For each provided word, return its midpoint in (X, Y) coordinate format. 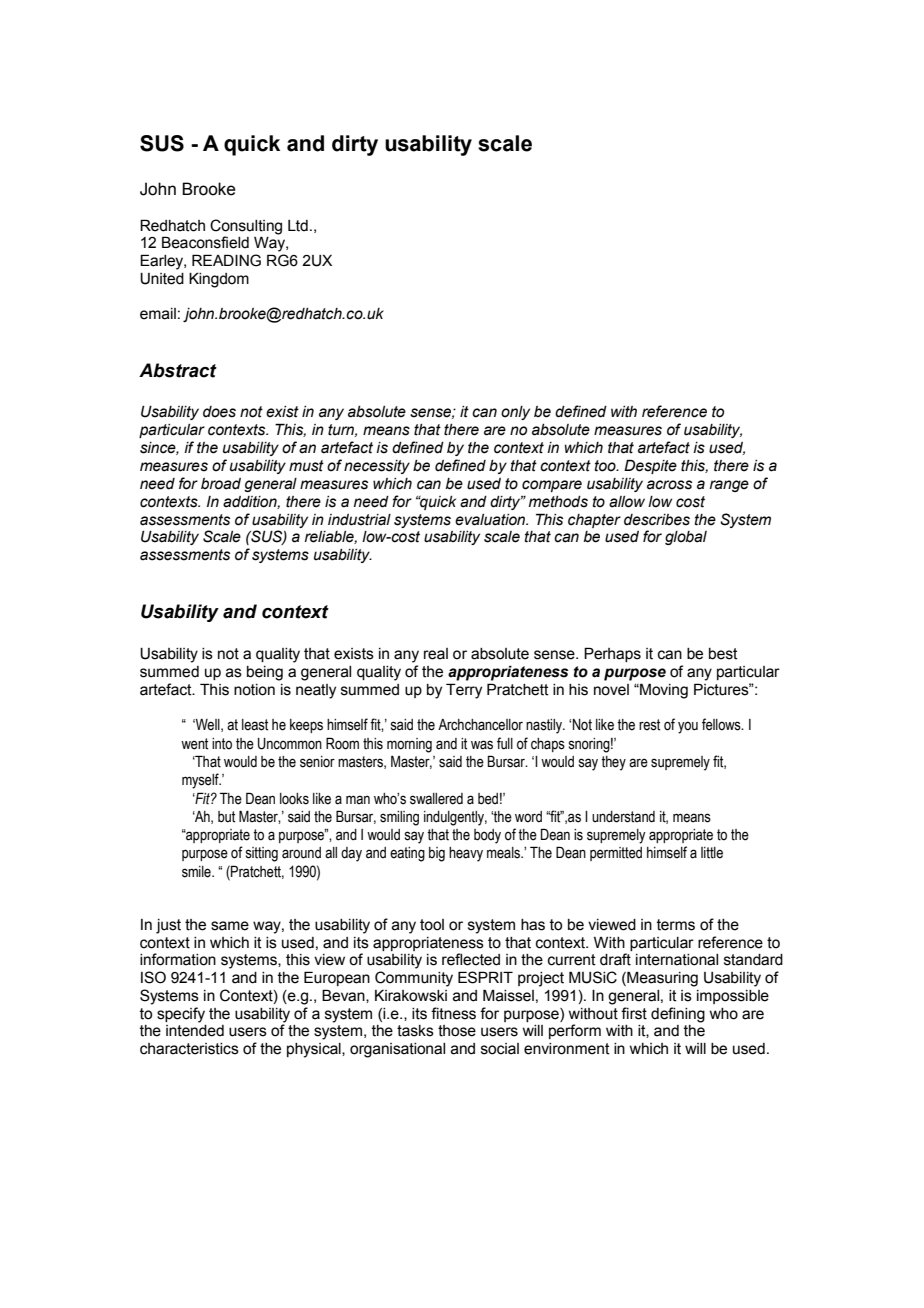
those (457, 1031)
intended (195, 1031)
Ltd (298, 226)
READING (226, 260)
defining (678, 1015)
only (515, 413)
